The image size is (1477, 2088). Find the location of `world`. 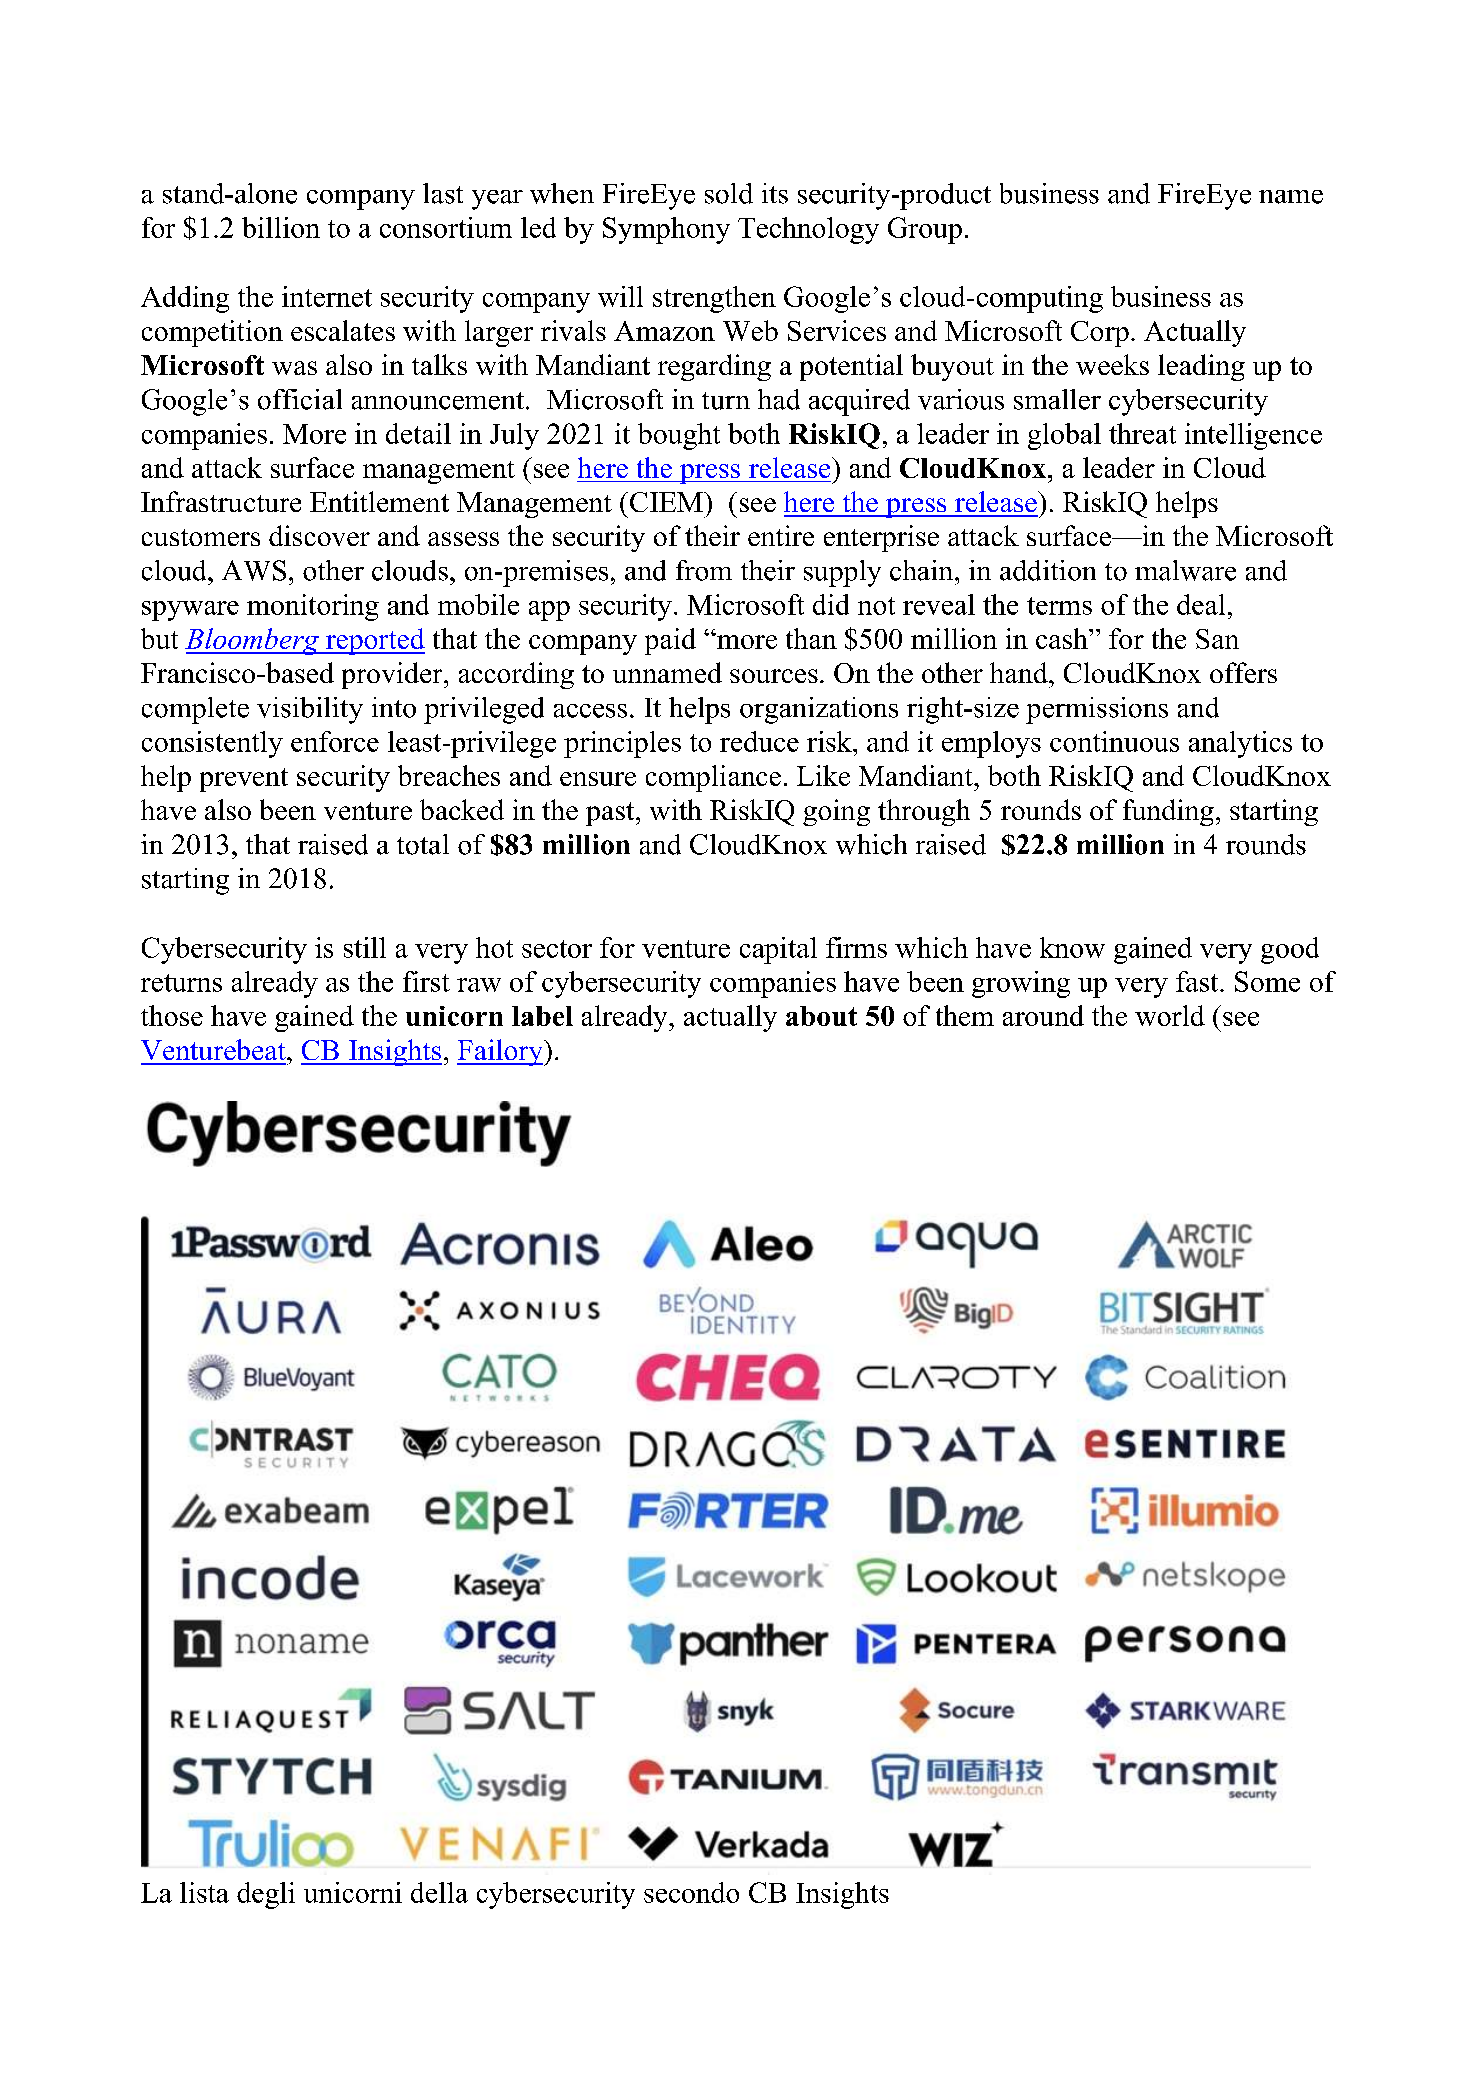

world is located at coordinates (1170, 1015).
